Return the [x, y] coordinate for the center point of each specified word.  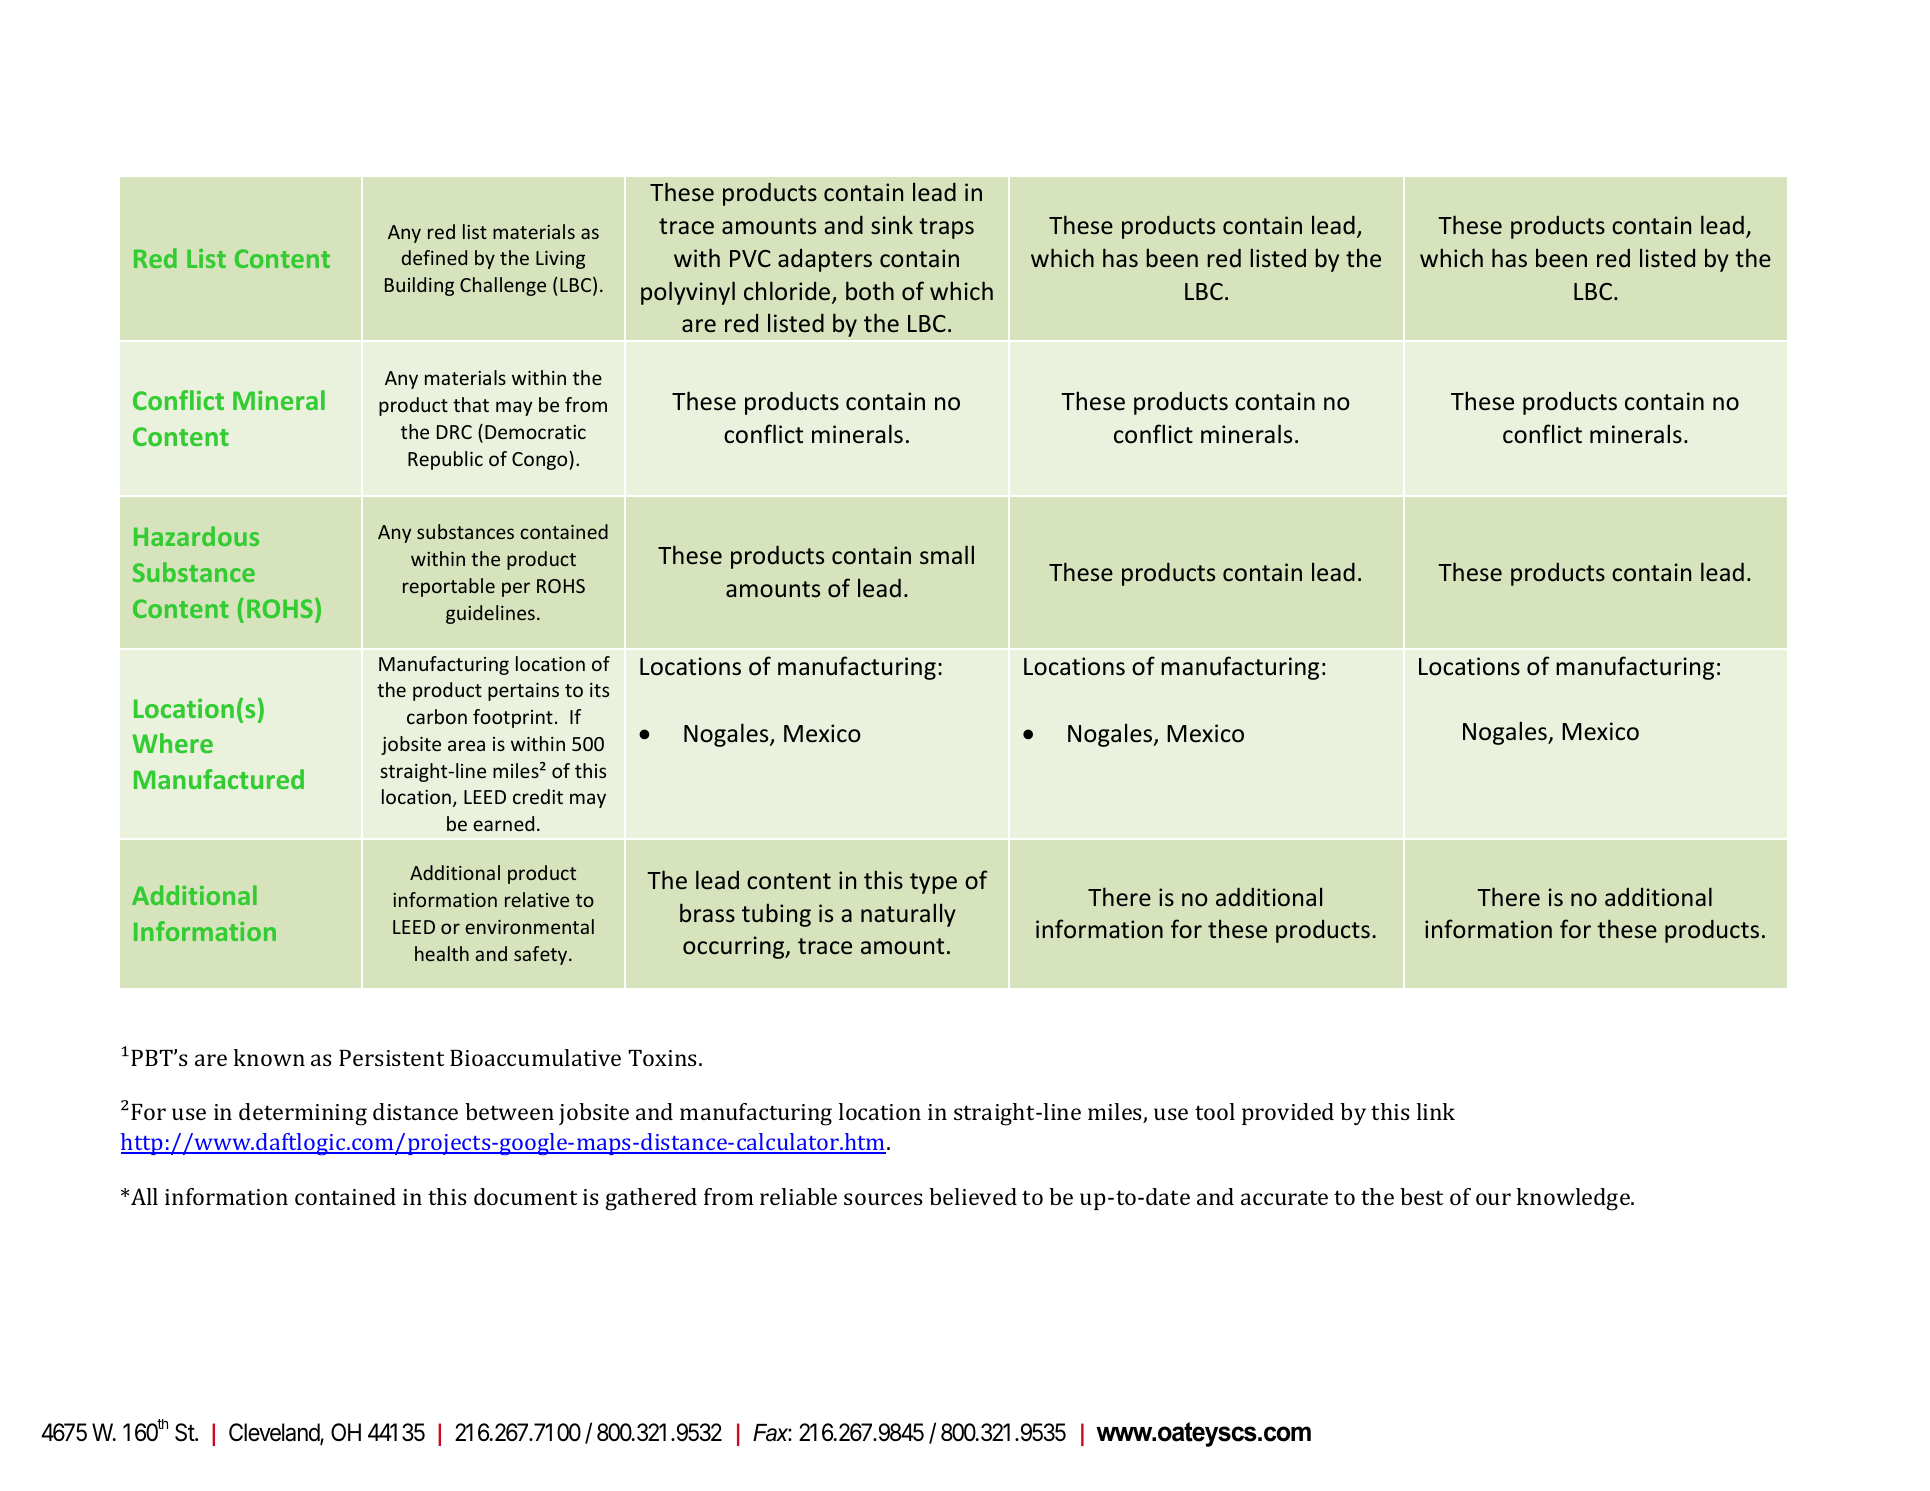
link [1436, 1111]
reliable [798, 1196]
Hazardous [196, 536]
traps [946, 228]
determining [303, 1114]
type [933, 883]
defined [434, 257]
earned [503, 823]
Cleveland [275, 1433]
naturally [908, 915]
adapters [825, 260]
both [870, 290]
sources [883, 1199]
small [947, 554]
